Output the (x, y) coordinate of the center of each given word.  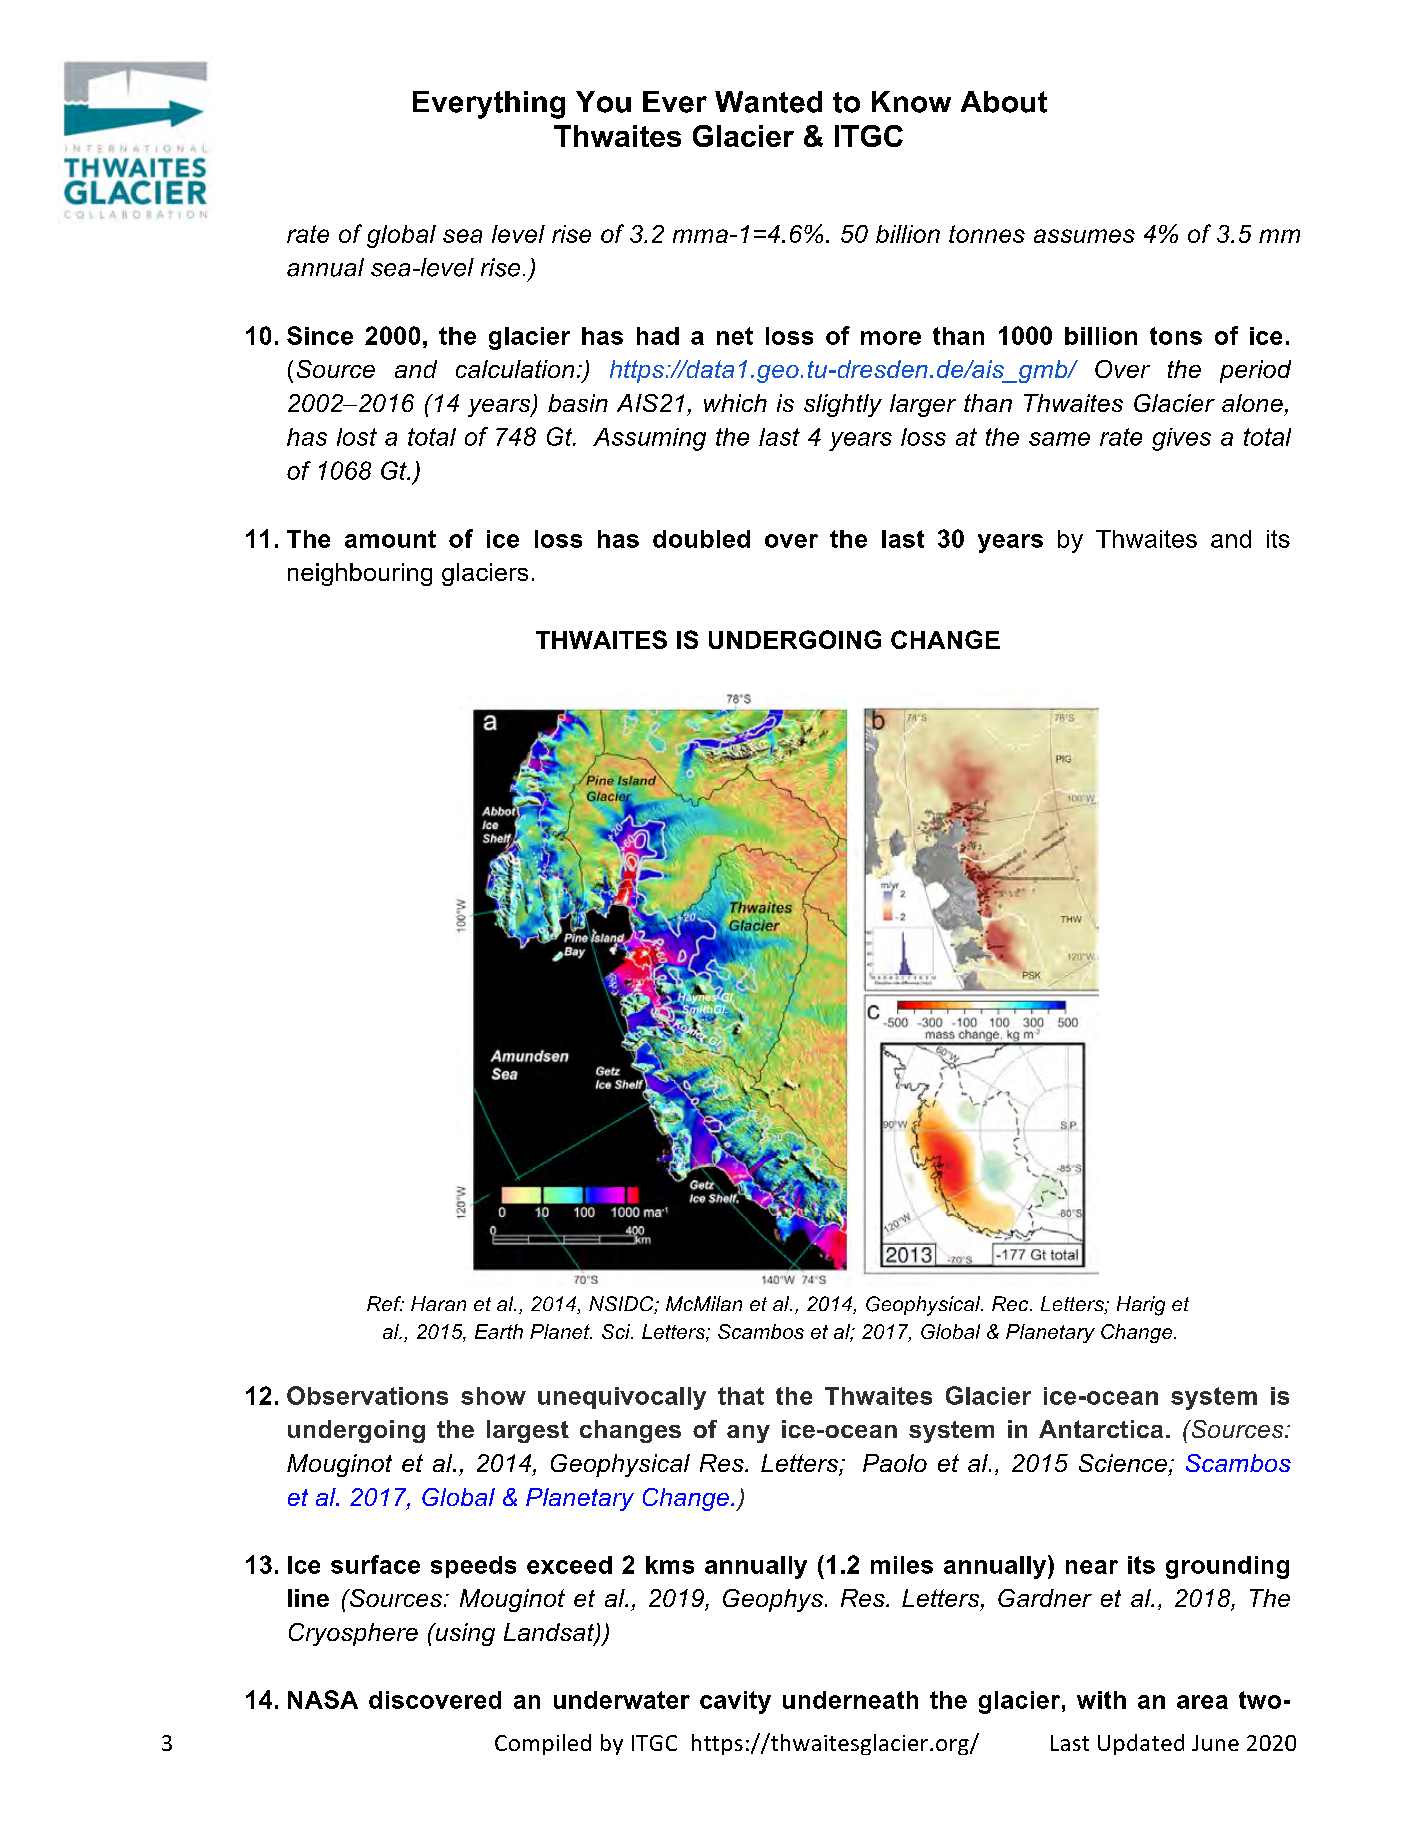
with (1101, 1700)
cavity (735, 1702)
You (603, 102)
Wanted (768, 102)
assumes (1084, 236)
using (464, 1634)
